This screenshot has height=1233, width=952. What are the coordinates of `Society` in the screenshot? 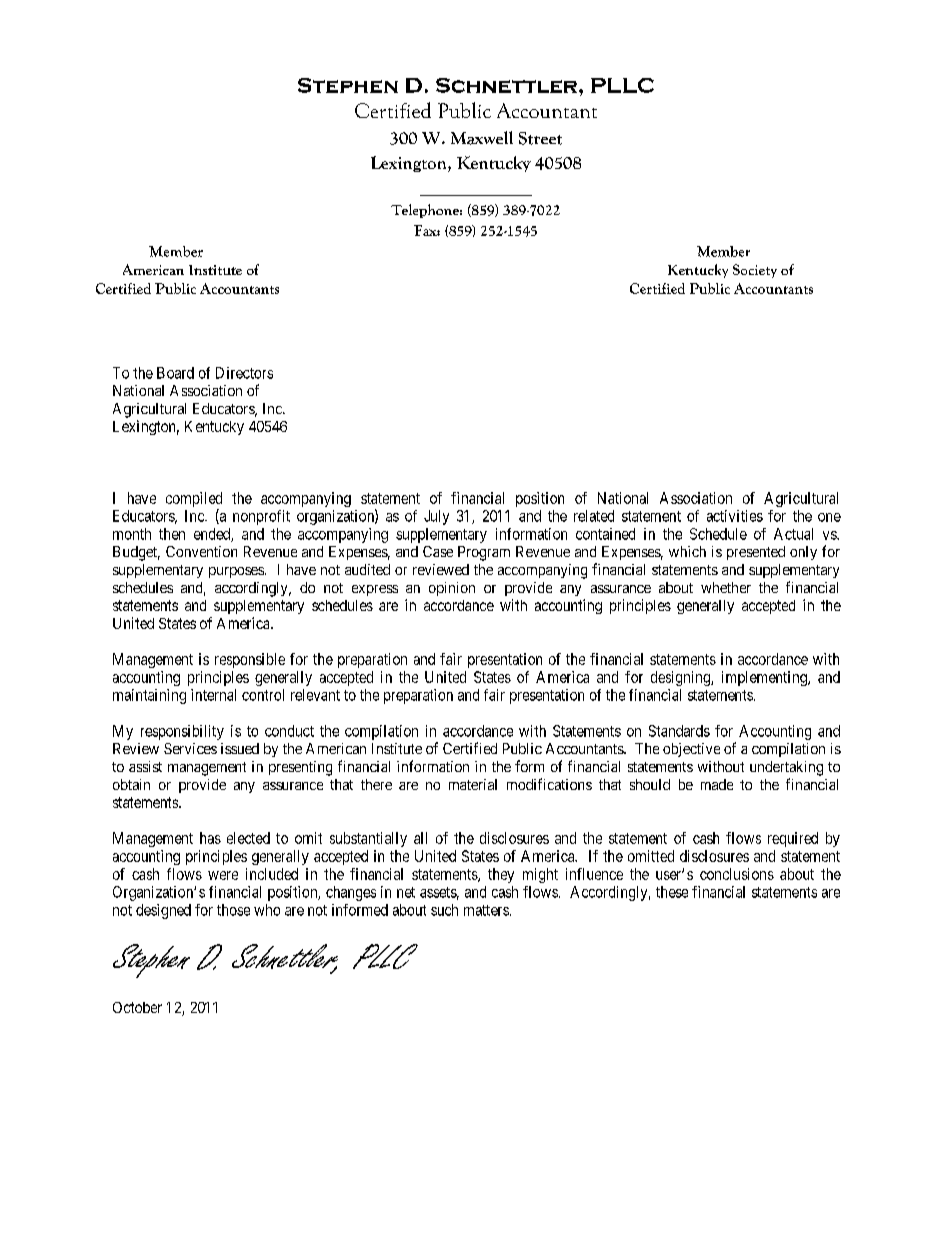 It's located at (755, 271).
